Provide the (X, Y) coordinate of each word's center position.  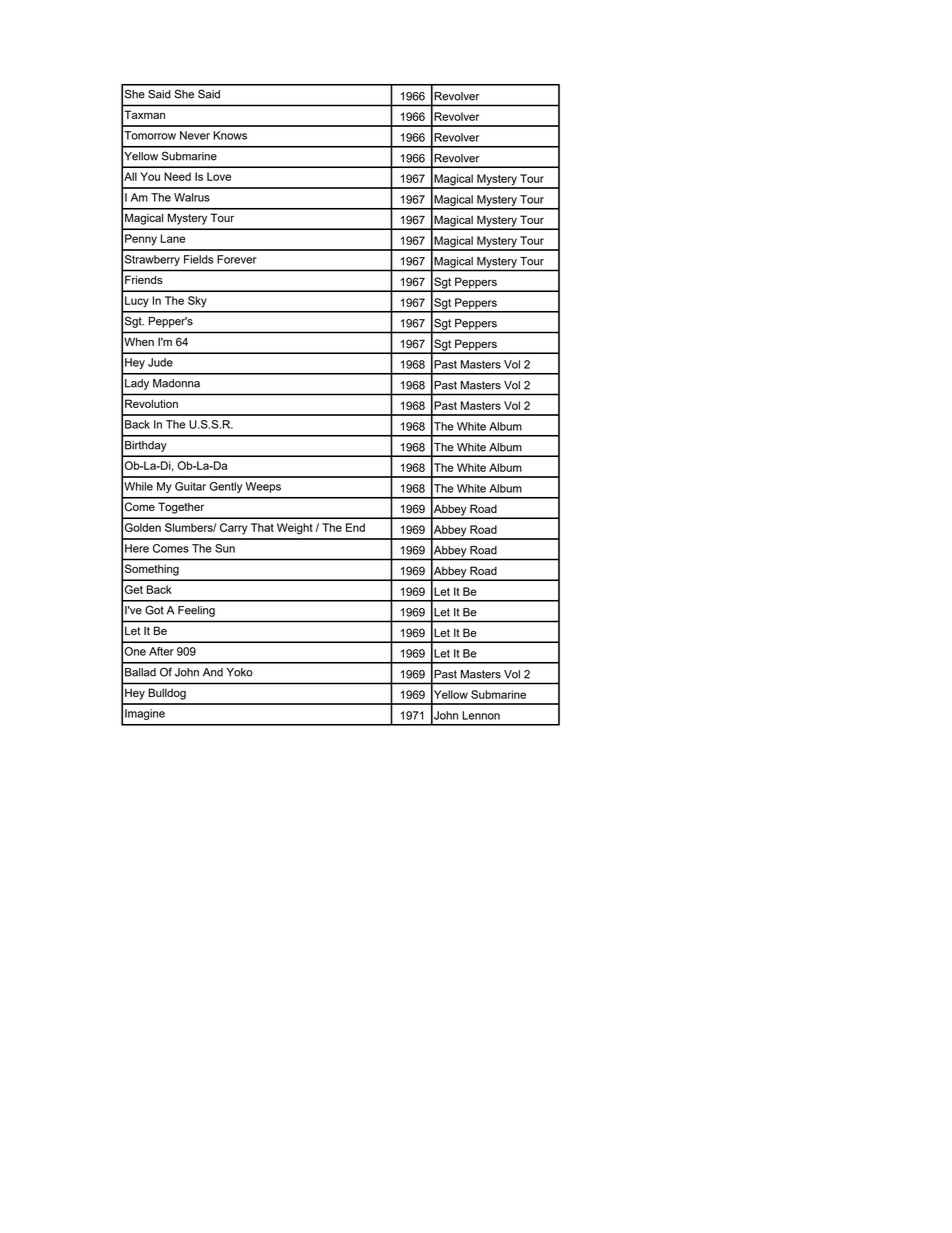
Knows (230, 135)
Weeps (263, 487)
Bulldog (167, 694)
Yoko (240, 672)
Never (195, 135)
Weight (295, 529)
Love (219, 176)
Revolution (151, 403)
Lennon (481, 715)
